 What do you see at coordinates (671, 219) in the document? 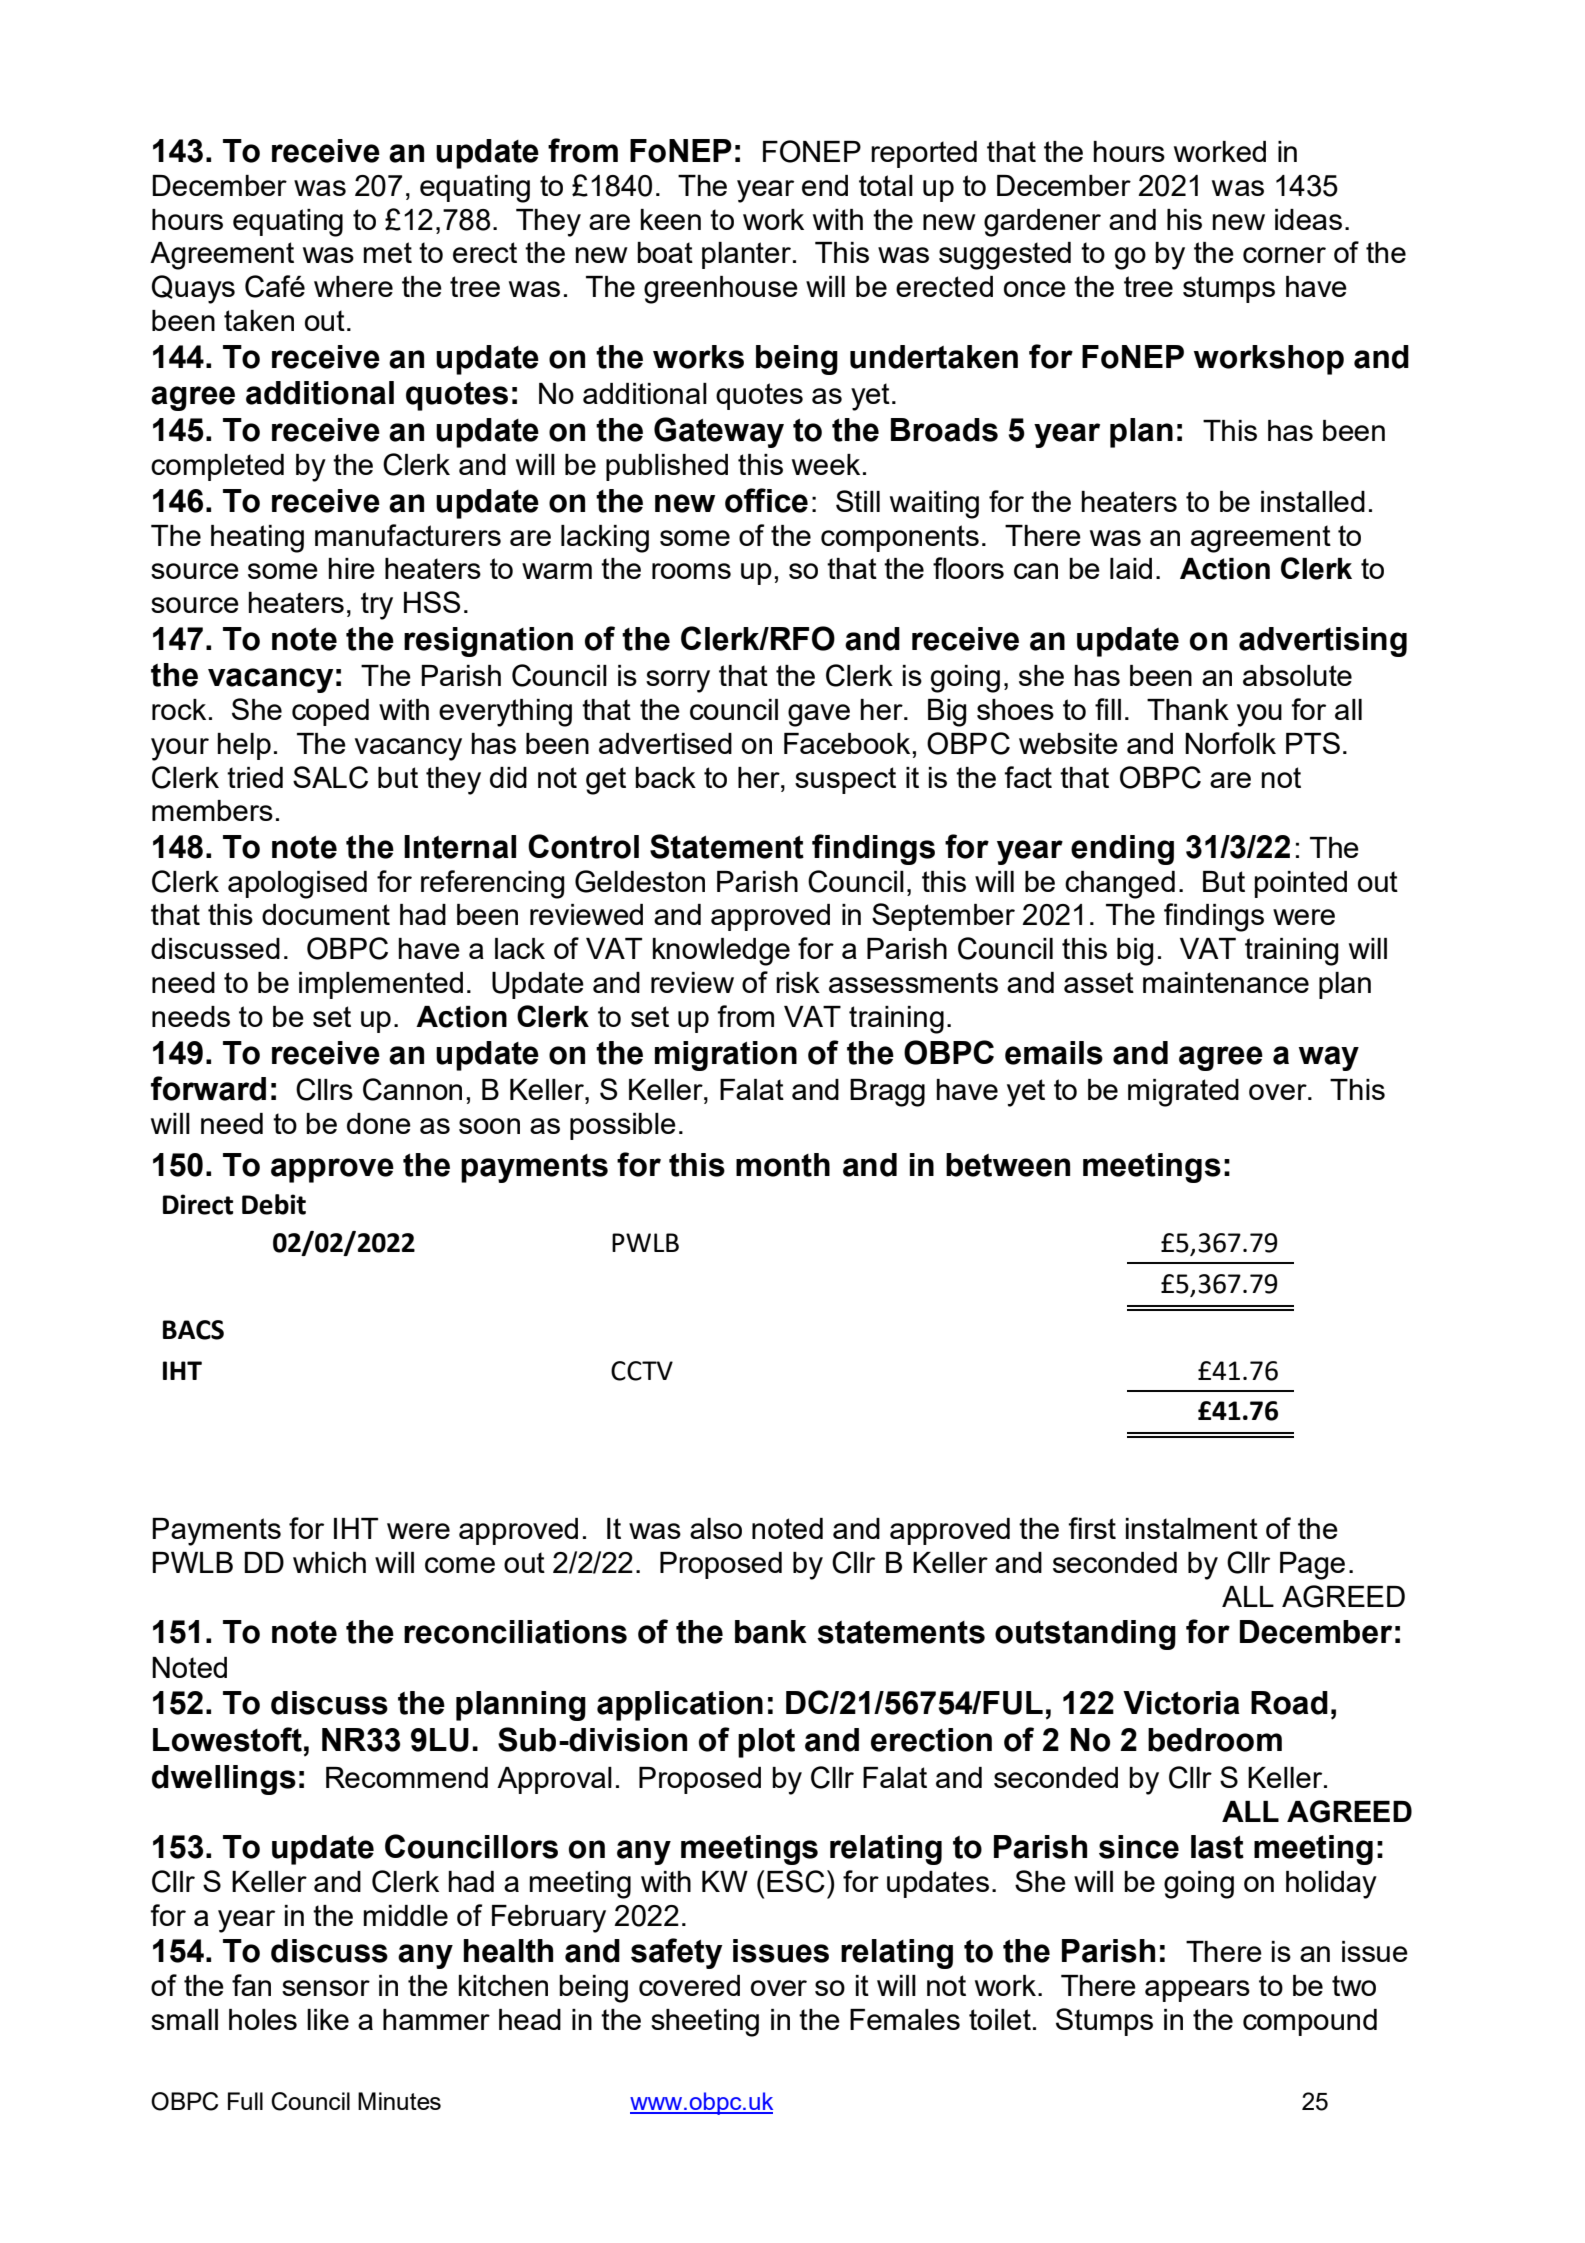
I see `keen` at bounding box center [671, 219].
